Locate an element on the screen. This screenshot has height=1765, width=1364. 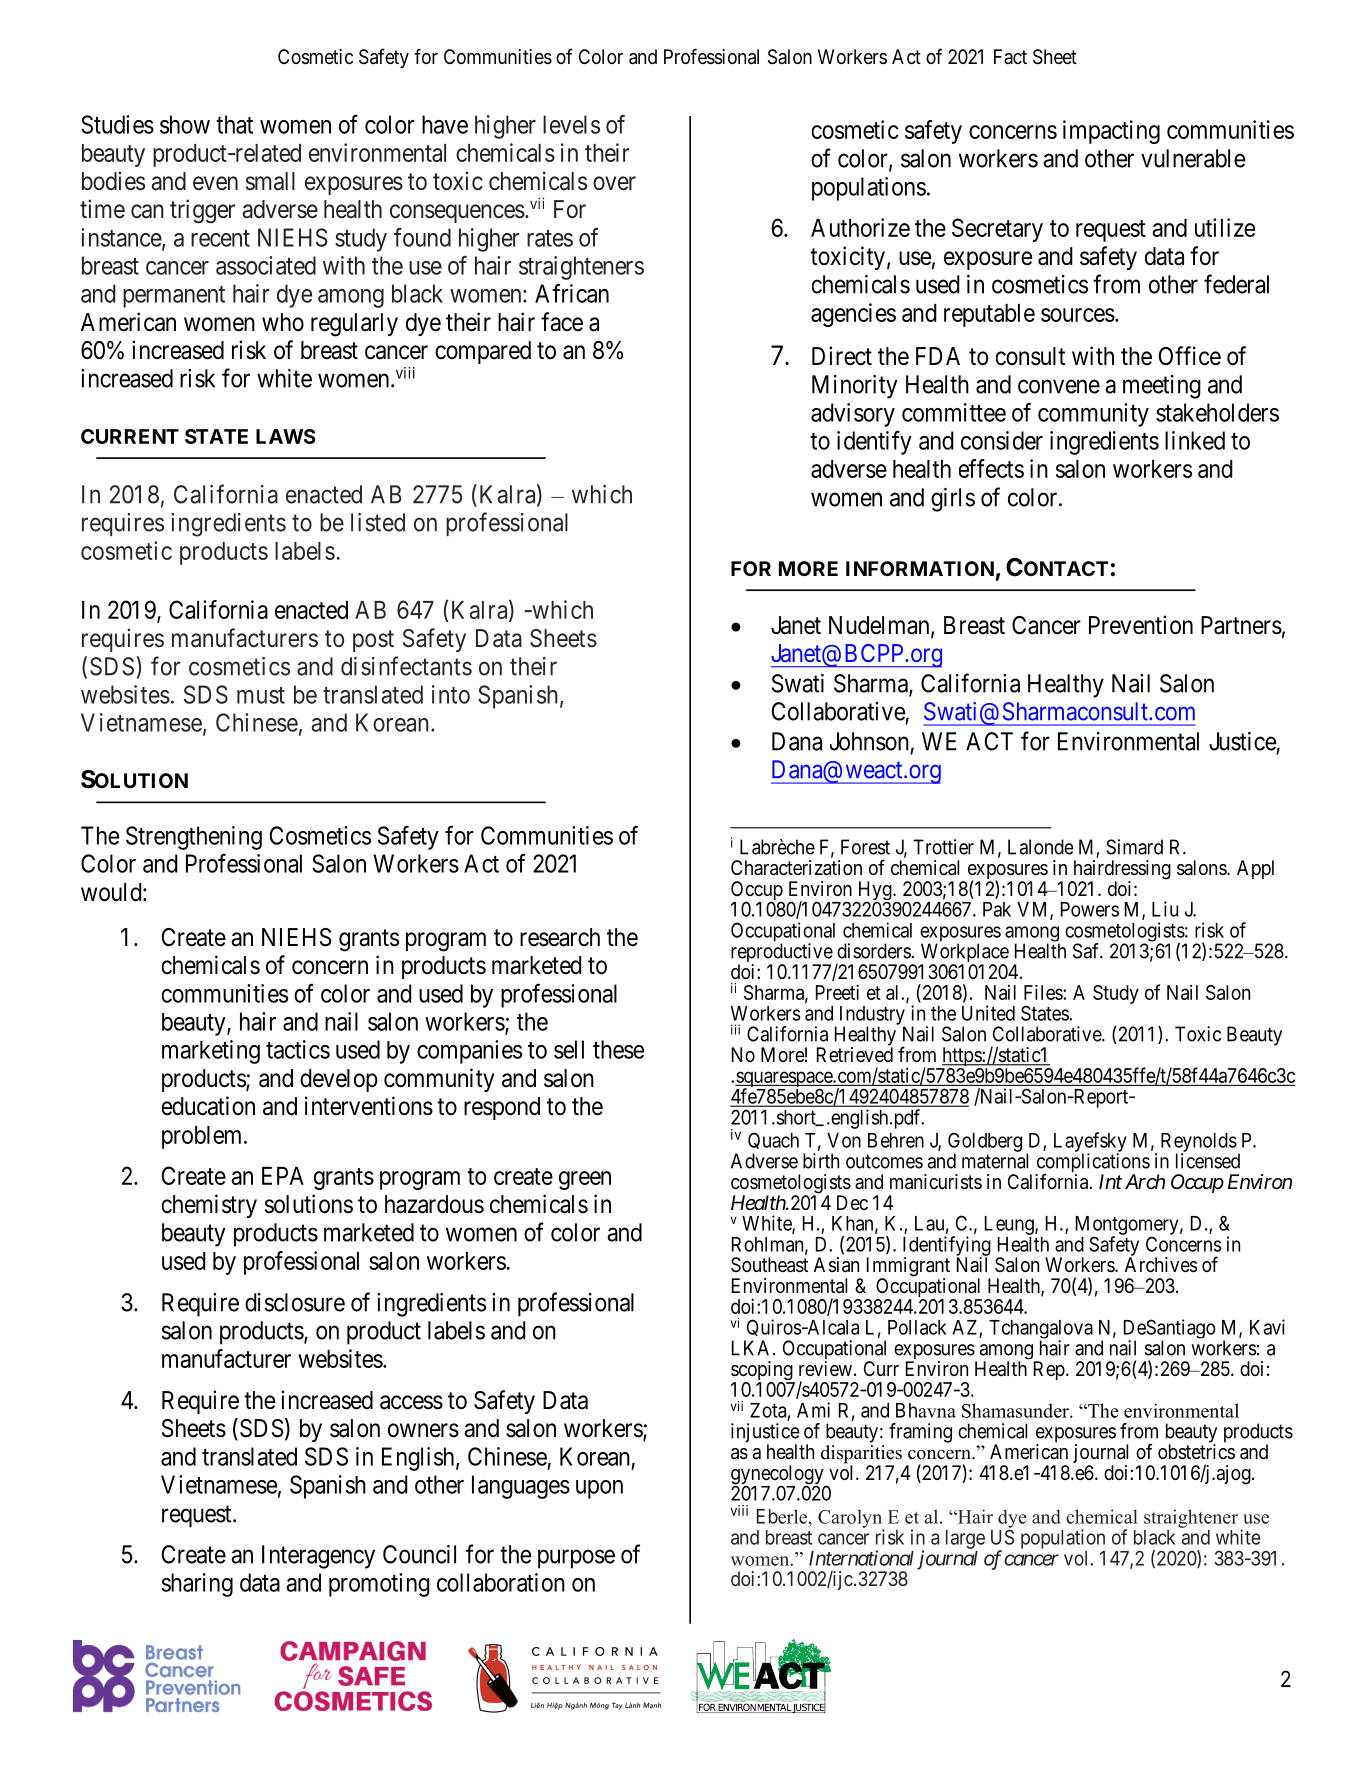
over is located at coordinates (614, 183).
